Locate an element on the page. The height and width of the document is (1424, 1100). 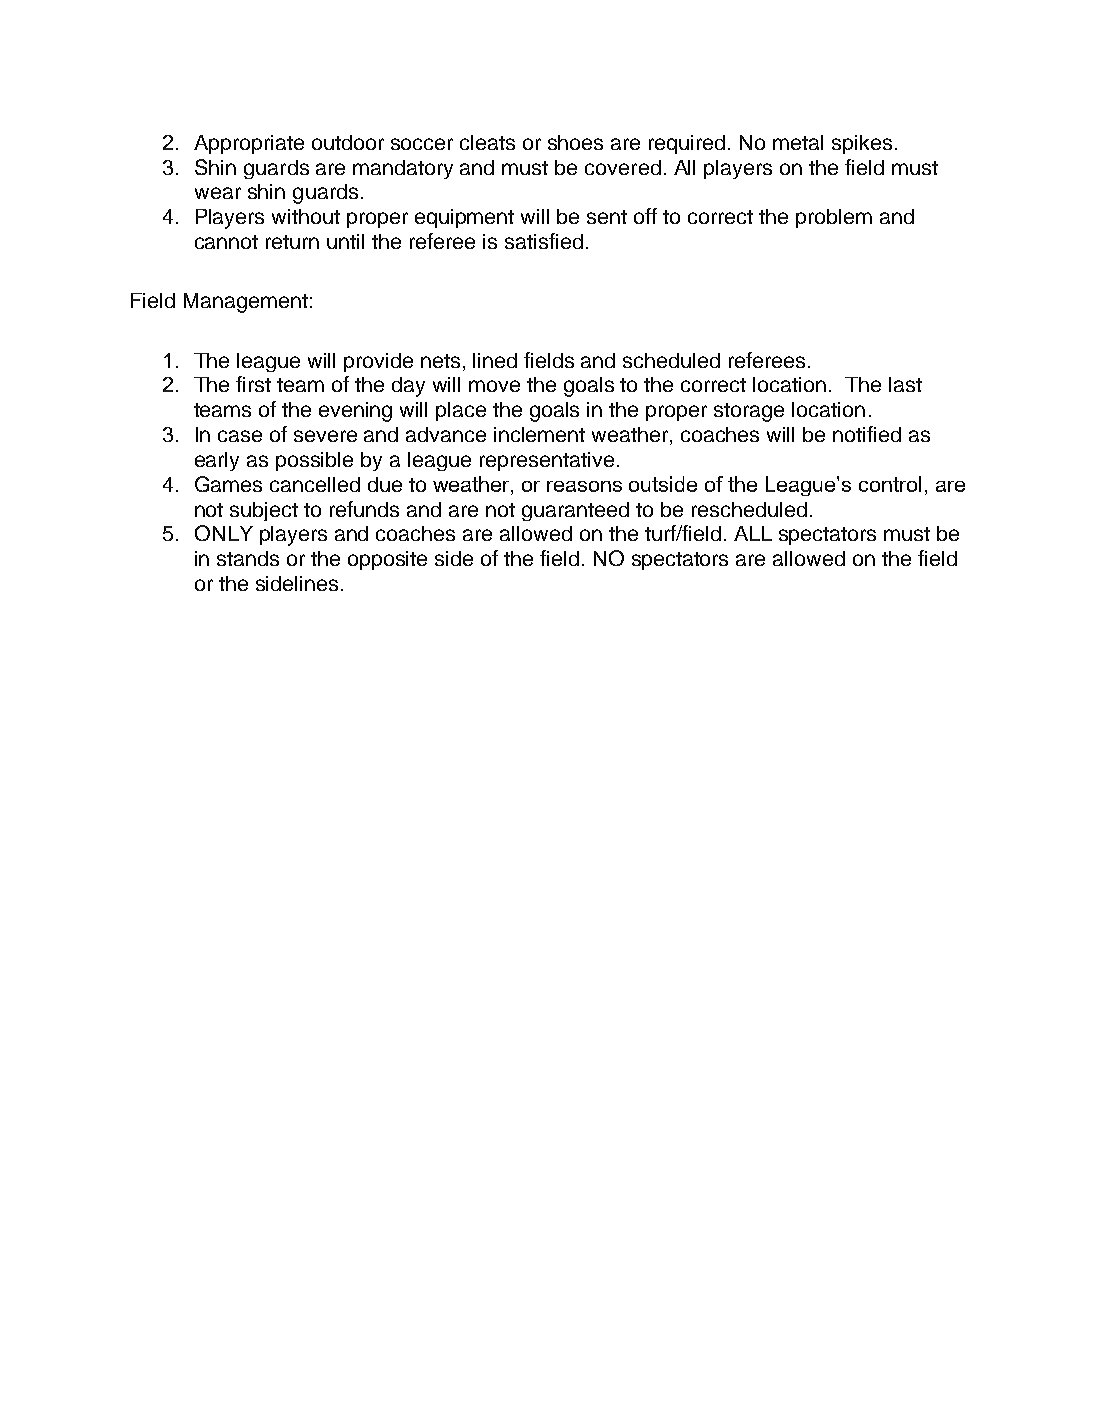
provide is located at coordinates (378, 362).
